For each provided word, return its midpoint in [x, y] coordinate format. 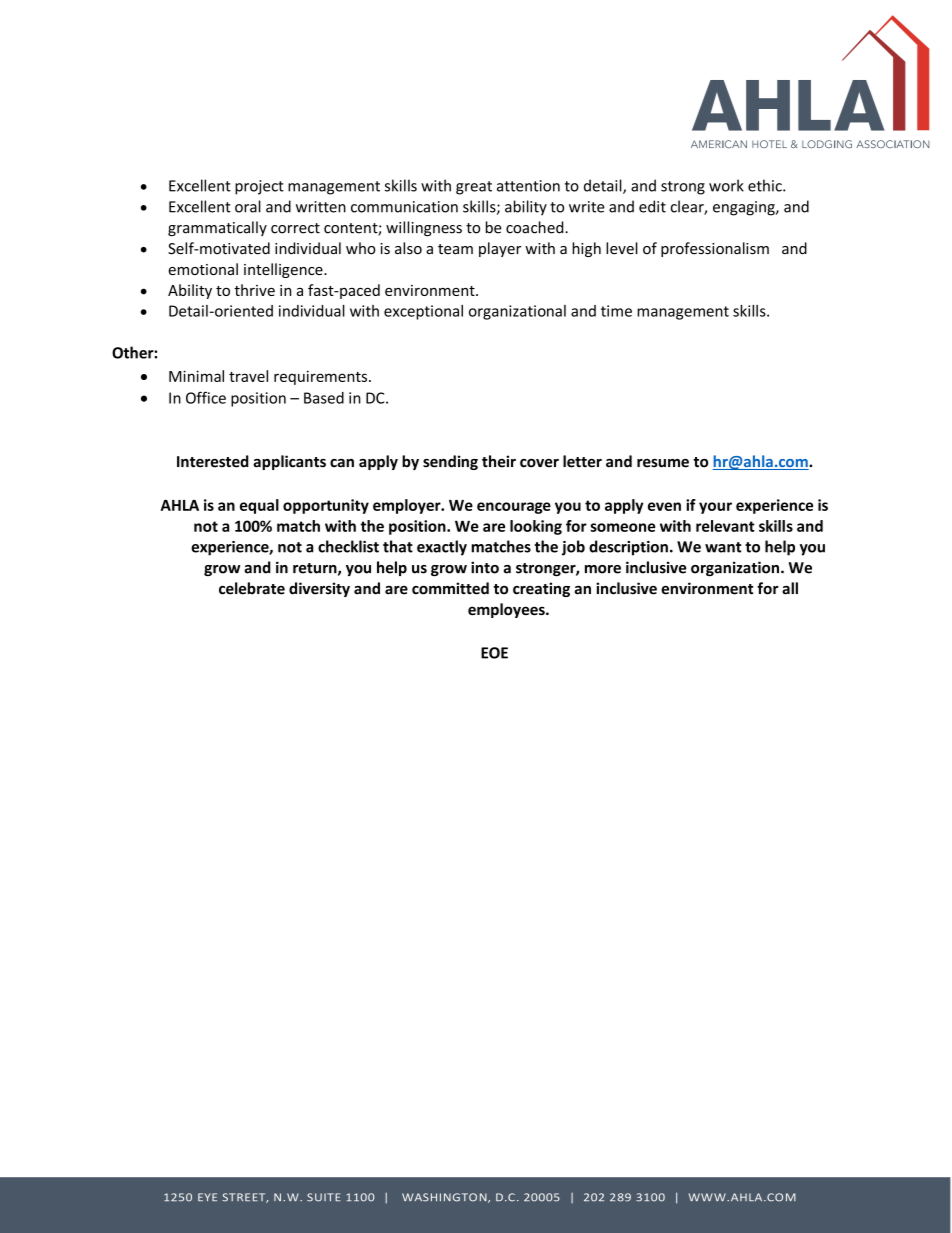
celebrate [252, 588]
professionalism [715, 249]
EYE [207, 1197]
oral [248, 206]
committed [450, 588]
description [628, 548]
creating [541, 589]
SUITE [323, 1197]
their [499, 461]
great [474, 188]
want [723, 547]
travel [248, 376]
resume [663, 463]
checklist [348, 546]
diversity [319, 589]
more [603, 569]
